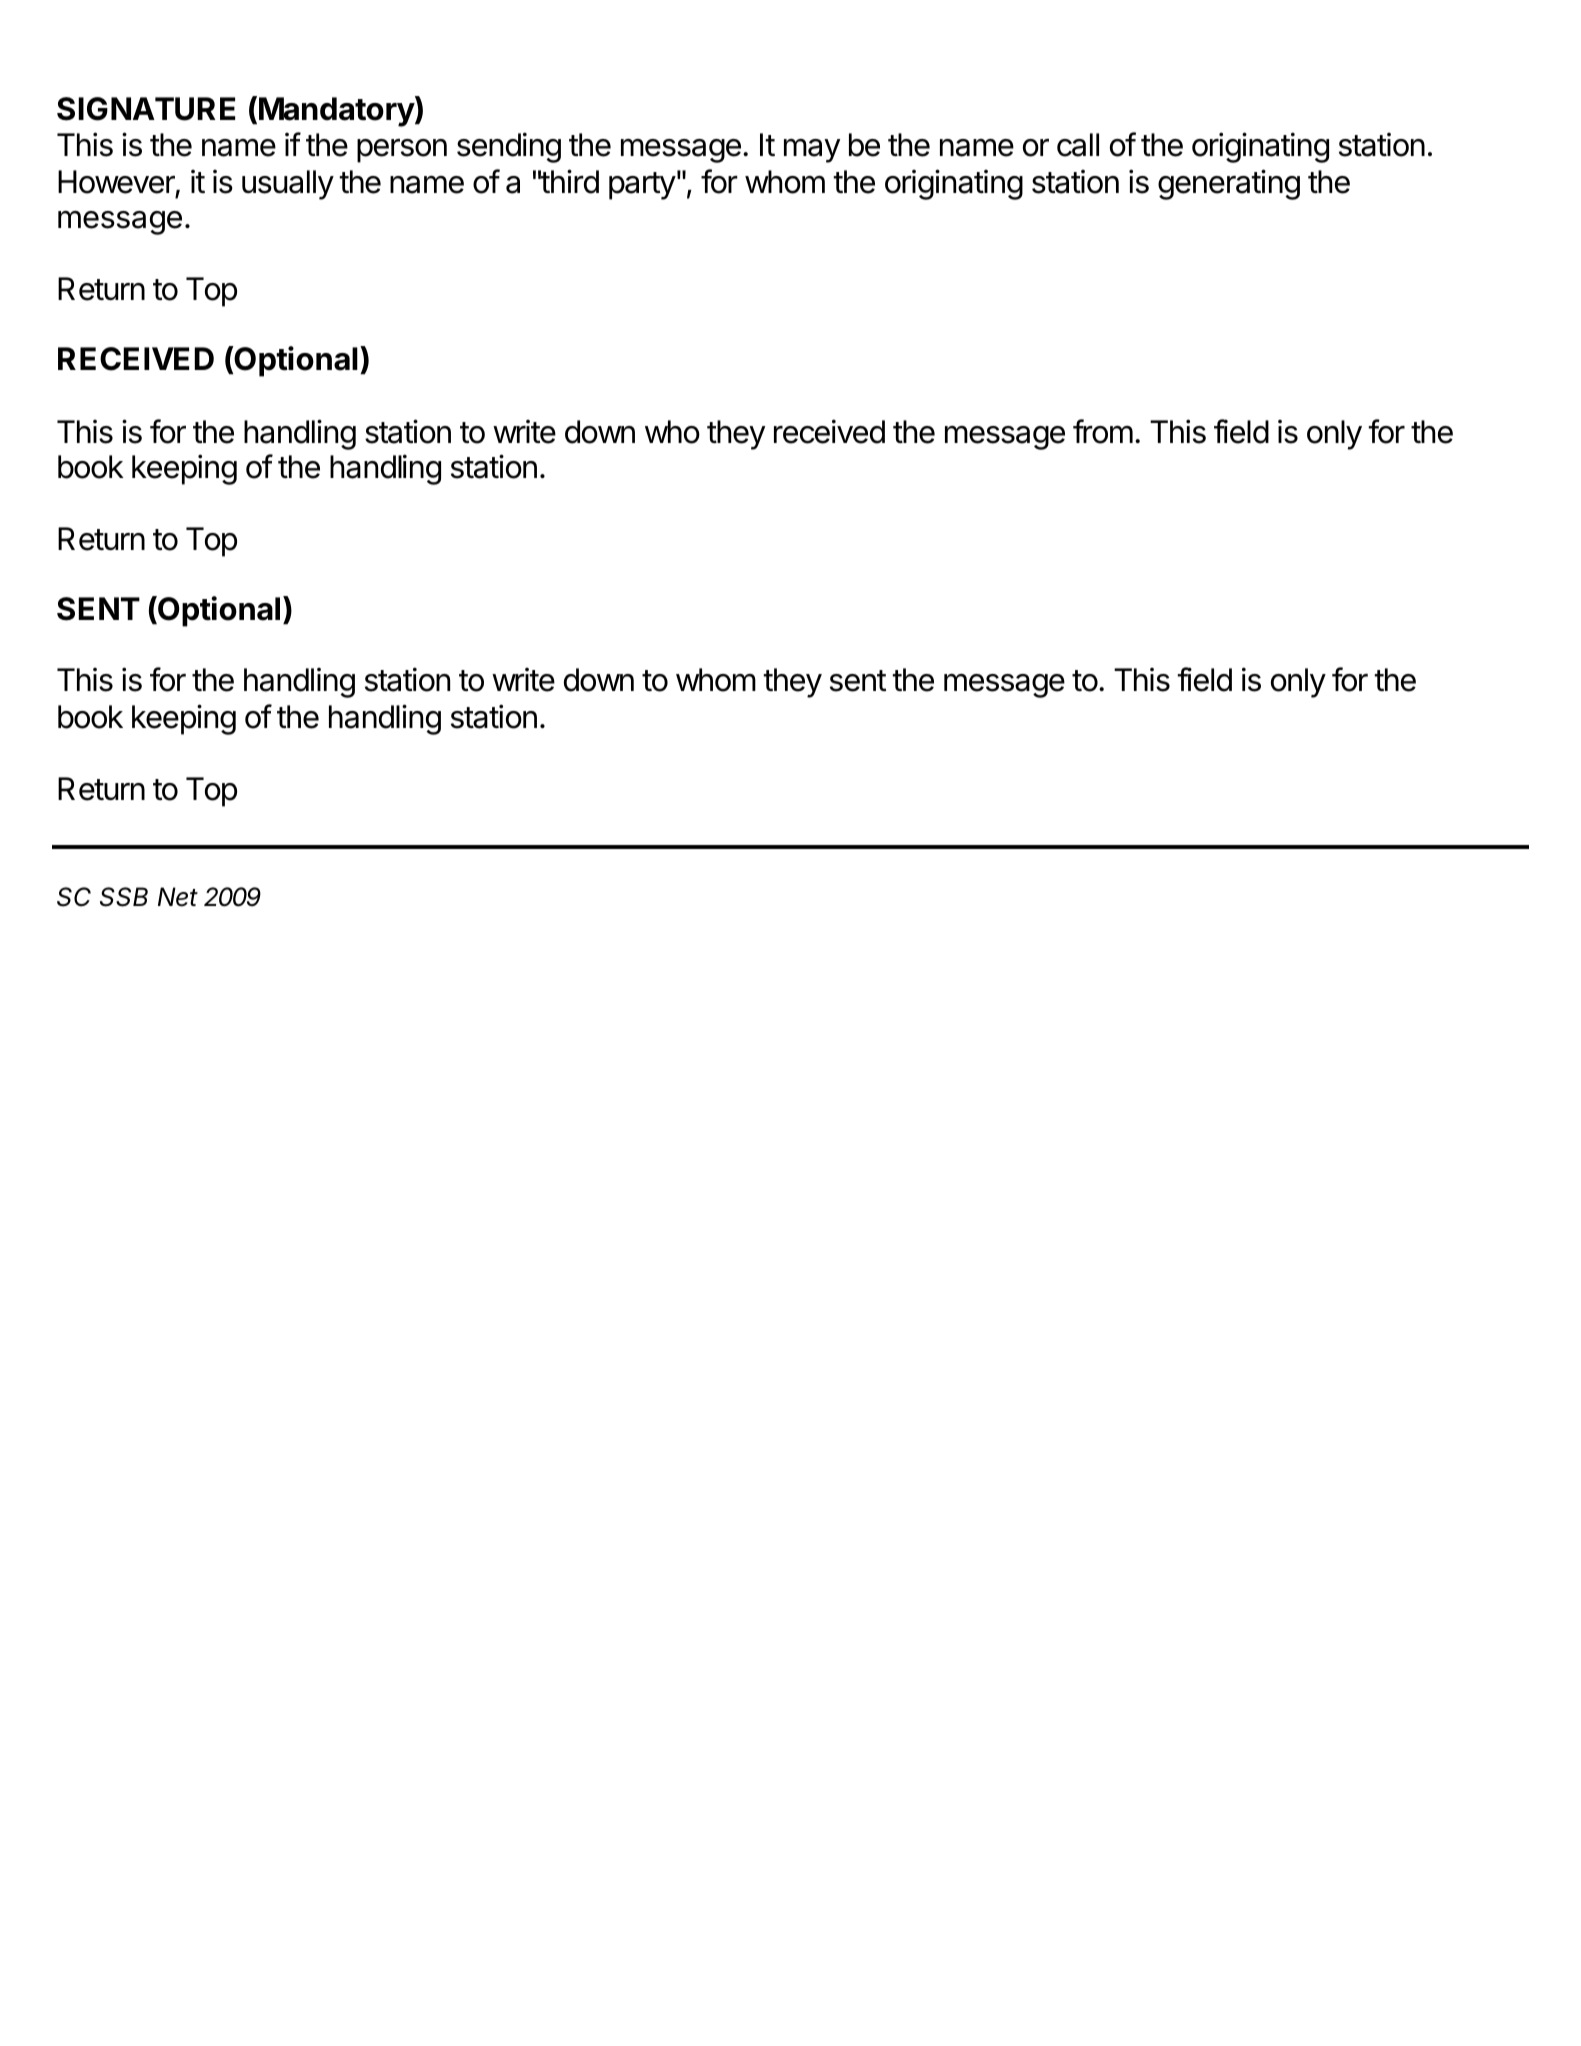 This page has width=1581, height=2046. Describe the element at coordinates (402, 151) in the page. I see `person` at that location.
